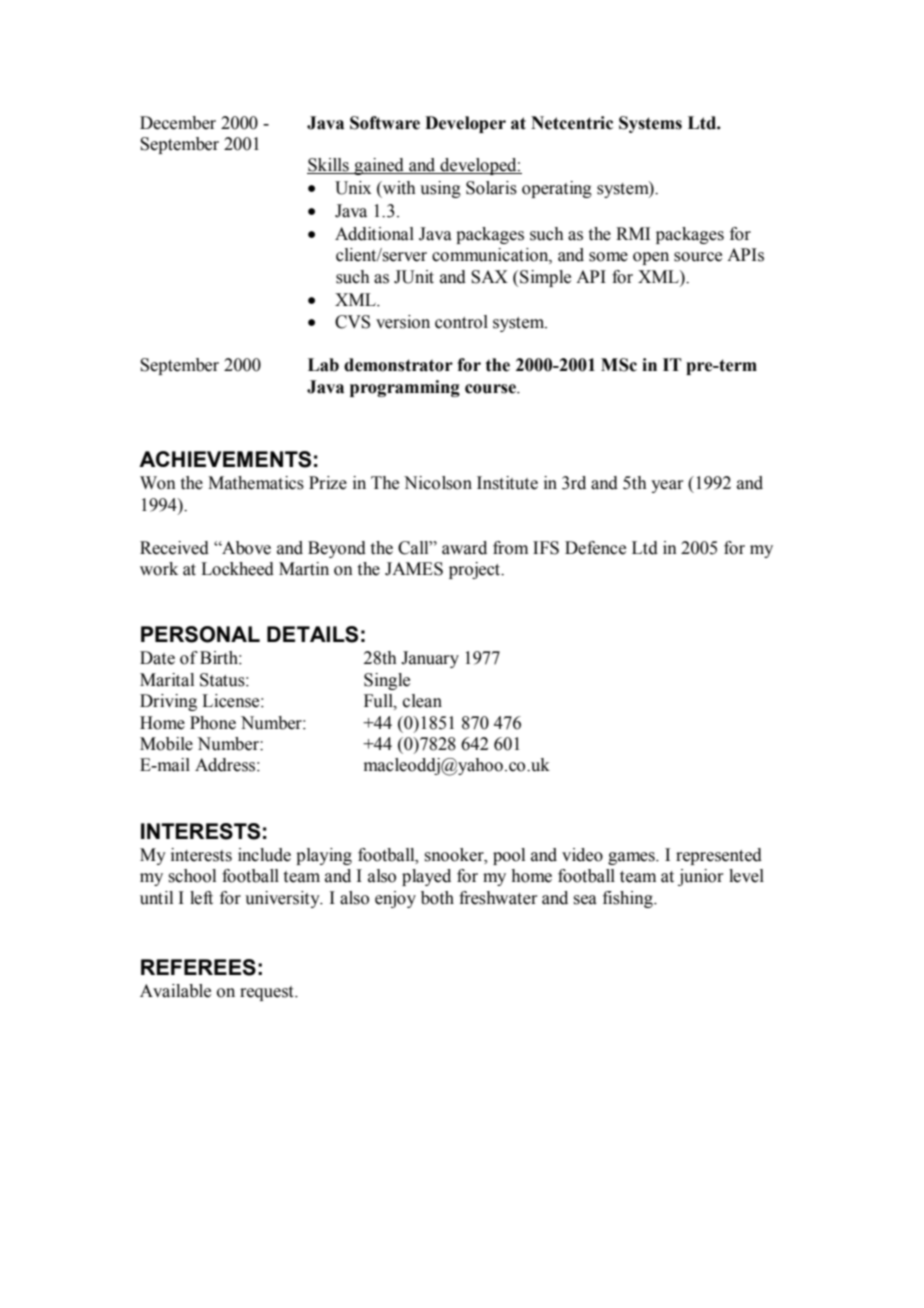 The image size is (924, 1308). I want to click on Phone, so click(213, 723).
